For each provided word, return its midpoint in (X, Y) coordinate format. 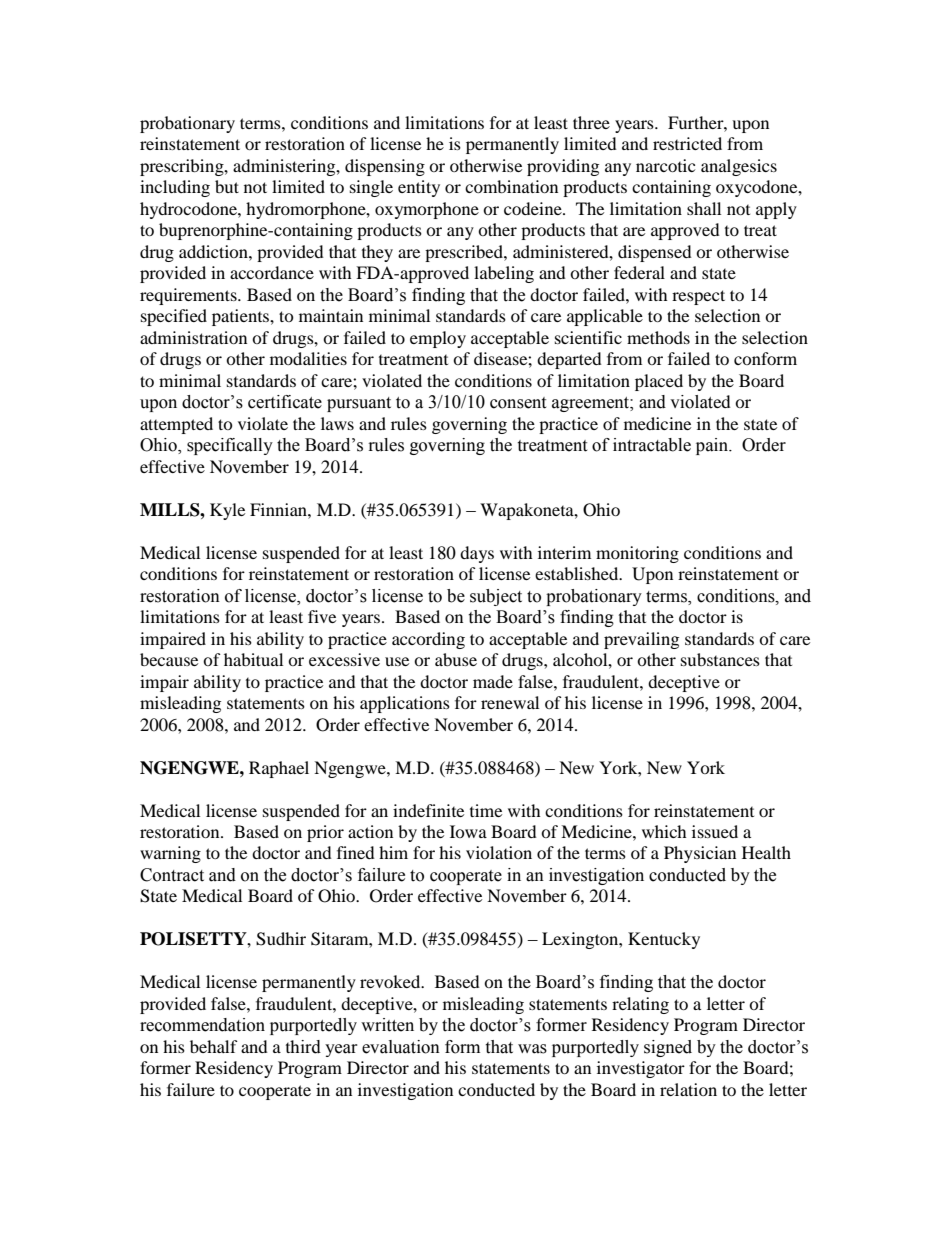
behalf (214, 1046)
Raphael (279, 769)
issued (715, 831)
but (227, 186)
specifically (230, 446)
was (532, 1049)
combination (511, 186)
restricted (687, 143)
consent (518, 403)
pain (713, 446)
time (486, 810)
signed (668, 1048)
